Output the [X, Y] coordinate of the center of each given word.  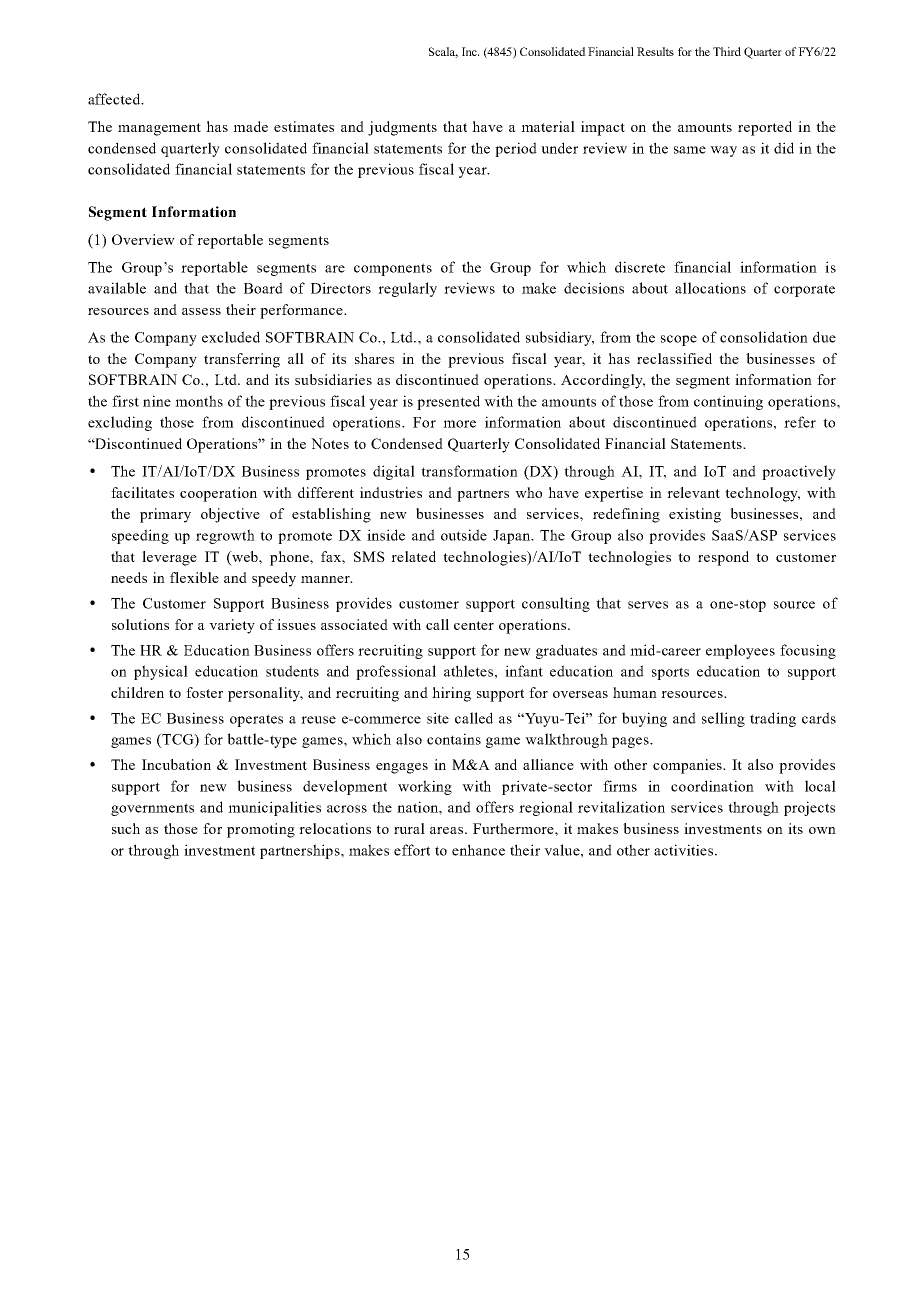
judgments [402, 128]
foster [204, 692]
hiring [451, 694]
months [199, 401]
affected [115, 99]
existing [695, 515]
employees [740, 651]
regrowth [225, 536]
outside [464, 535]
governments [152, 809]
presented [448, 402]
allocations [710, 288]
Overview [143, 239]
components [393, 269]
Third [727, 51]
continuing [728, 402]
